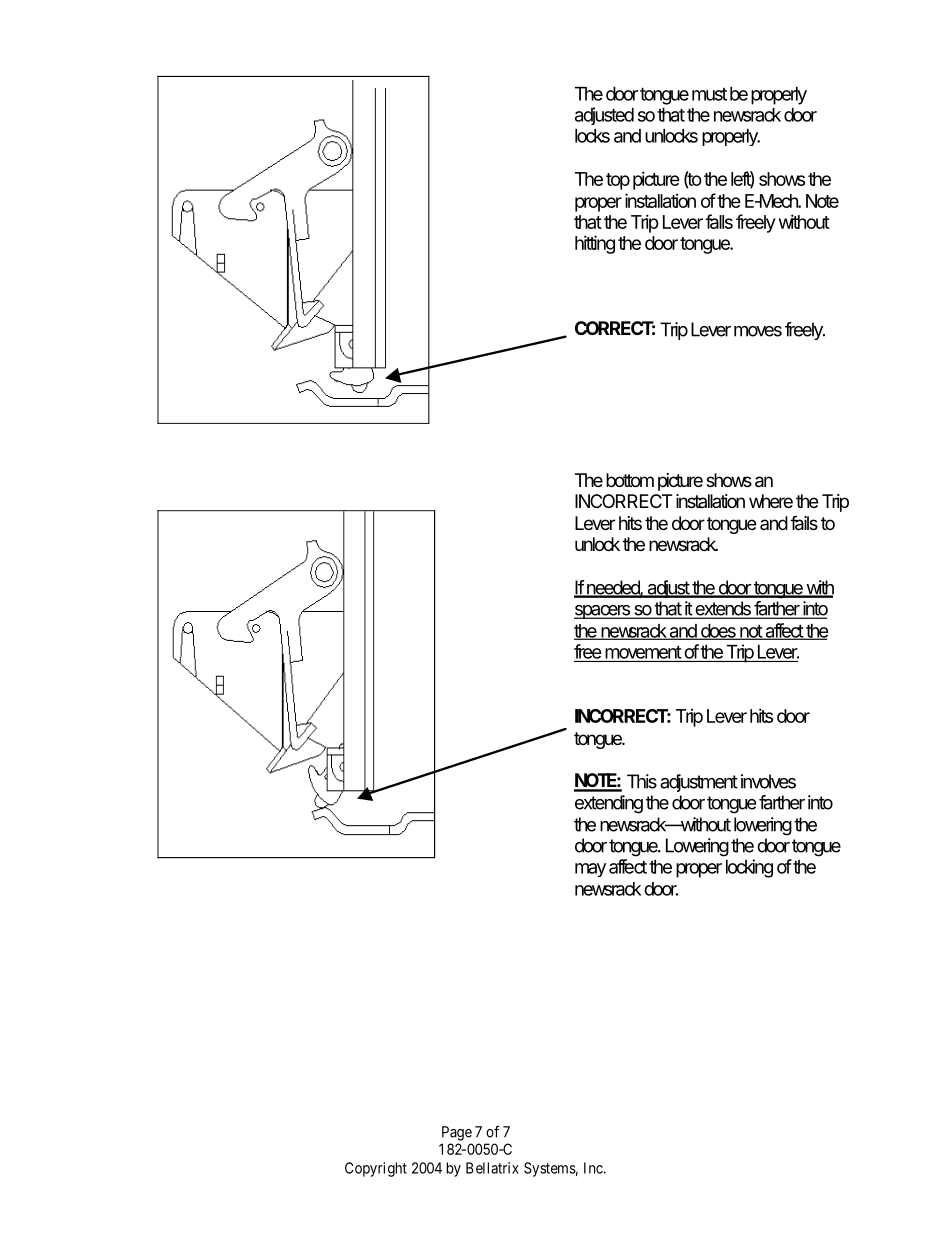 This screenshot has width=952, height=1233. What do you see at coordinates (709, 94) in the screenshot?
I see `must` at bounding box center [709, 94].
